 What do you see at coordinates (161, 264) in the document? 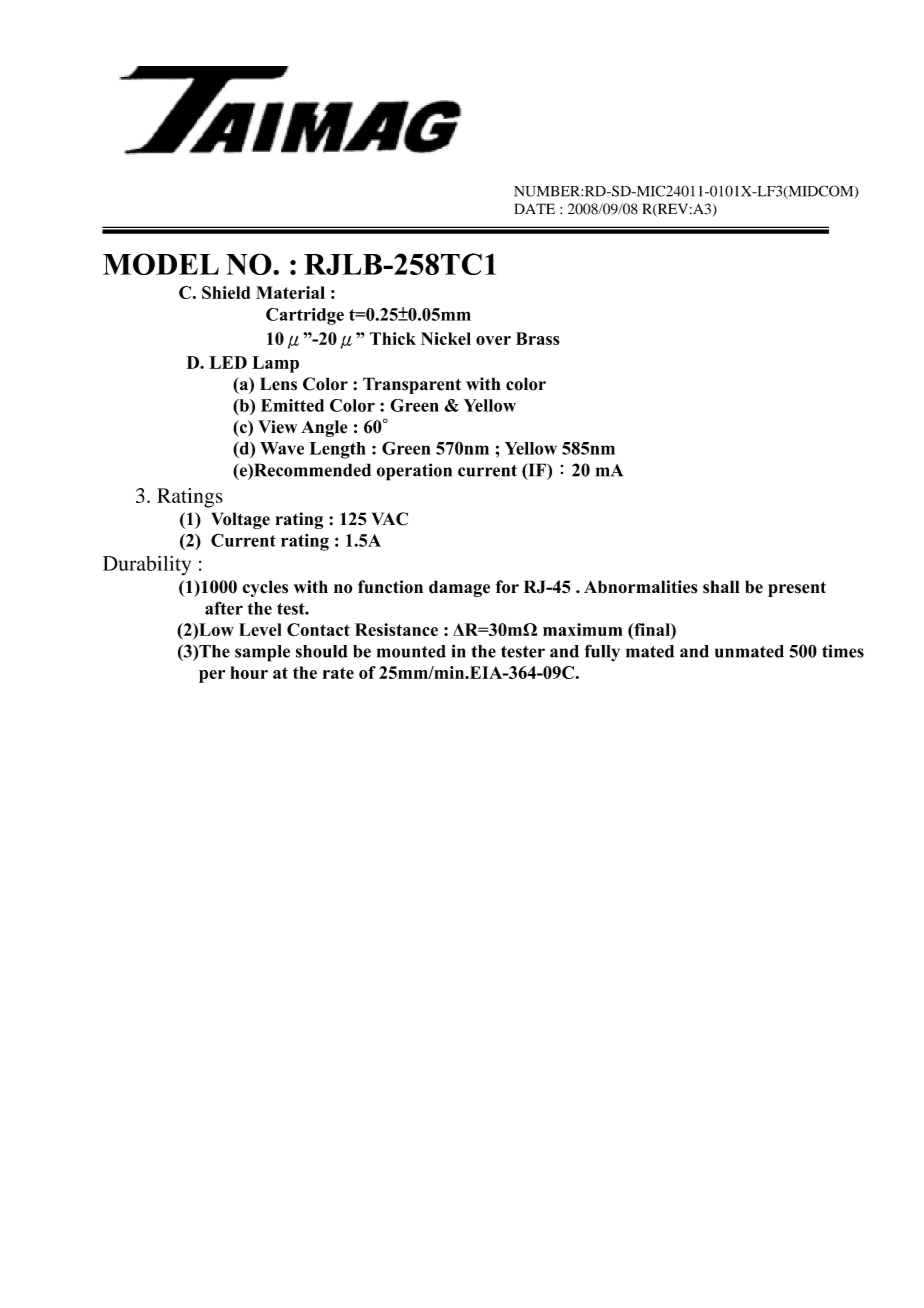
I see `MODEL` at bounding box center [161, 264].
